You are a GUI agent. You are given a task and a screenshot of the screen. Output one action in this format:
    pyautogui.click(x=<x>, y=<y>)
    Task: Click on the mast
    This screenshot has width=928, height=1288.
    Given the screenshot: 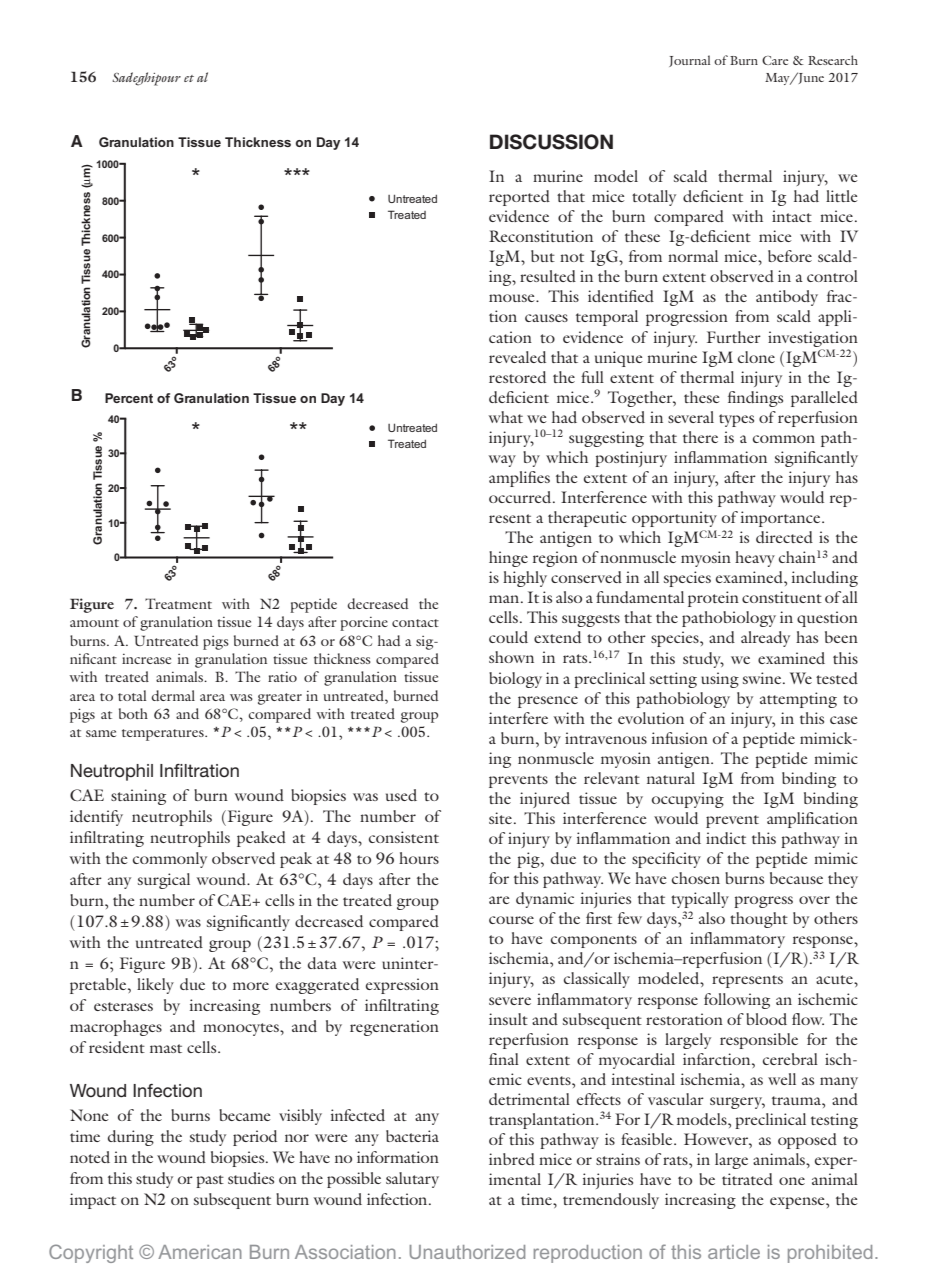 What is the action you would take?
    pyautogui.click(x=166, y=1048)
